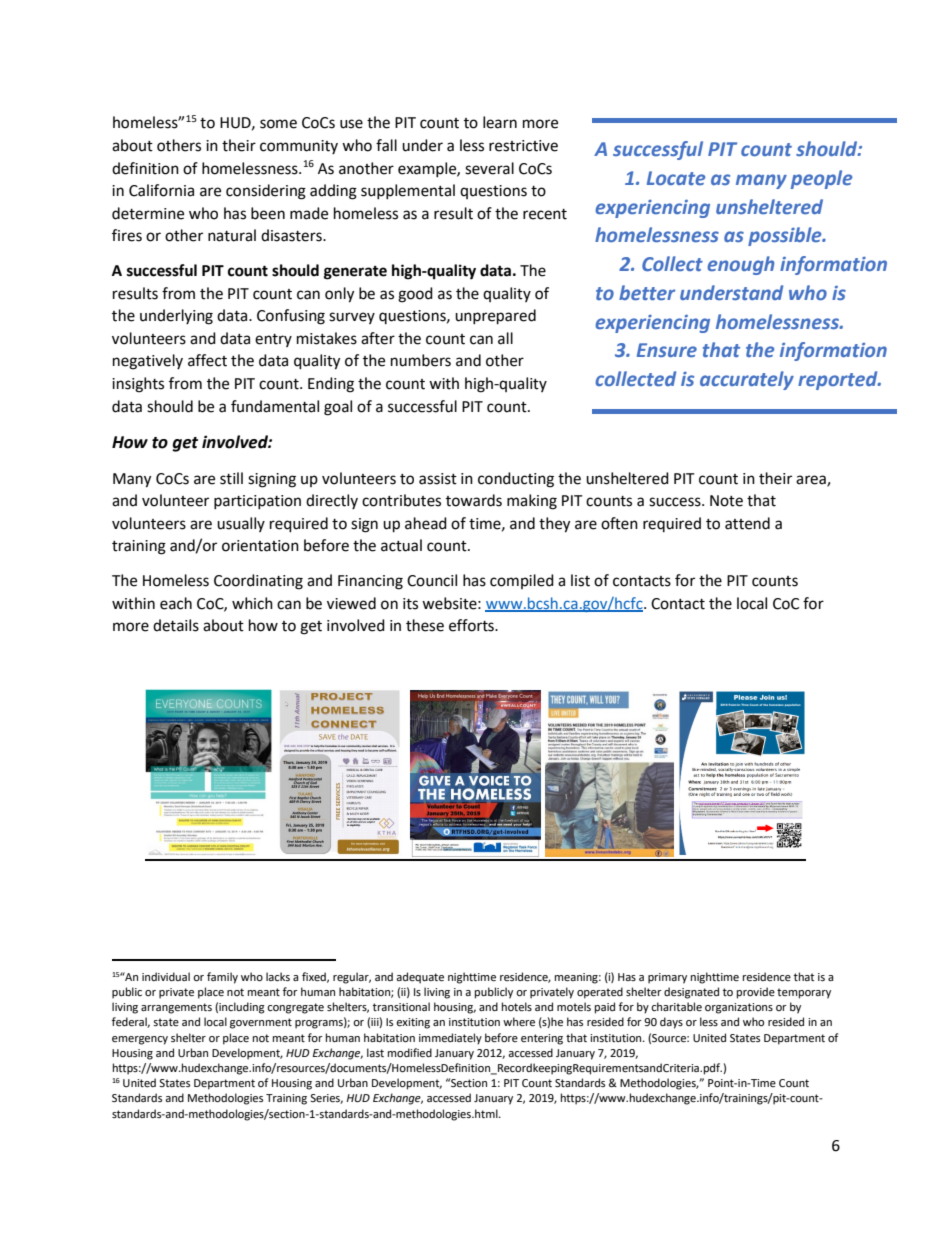 This screenshot has width=952, height=1233. Describe the element at coordinates (489, 168) in the screenshot. I see `several` at that location.
